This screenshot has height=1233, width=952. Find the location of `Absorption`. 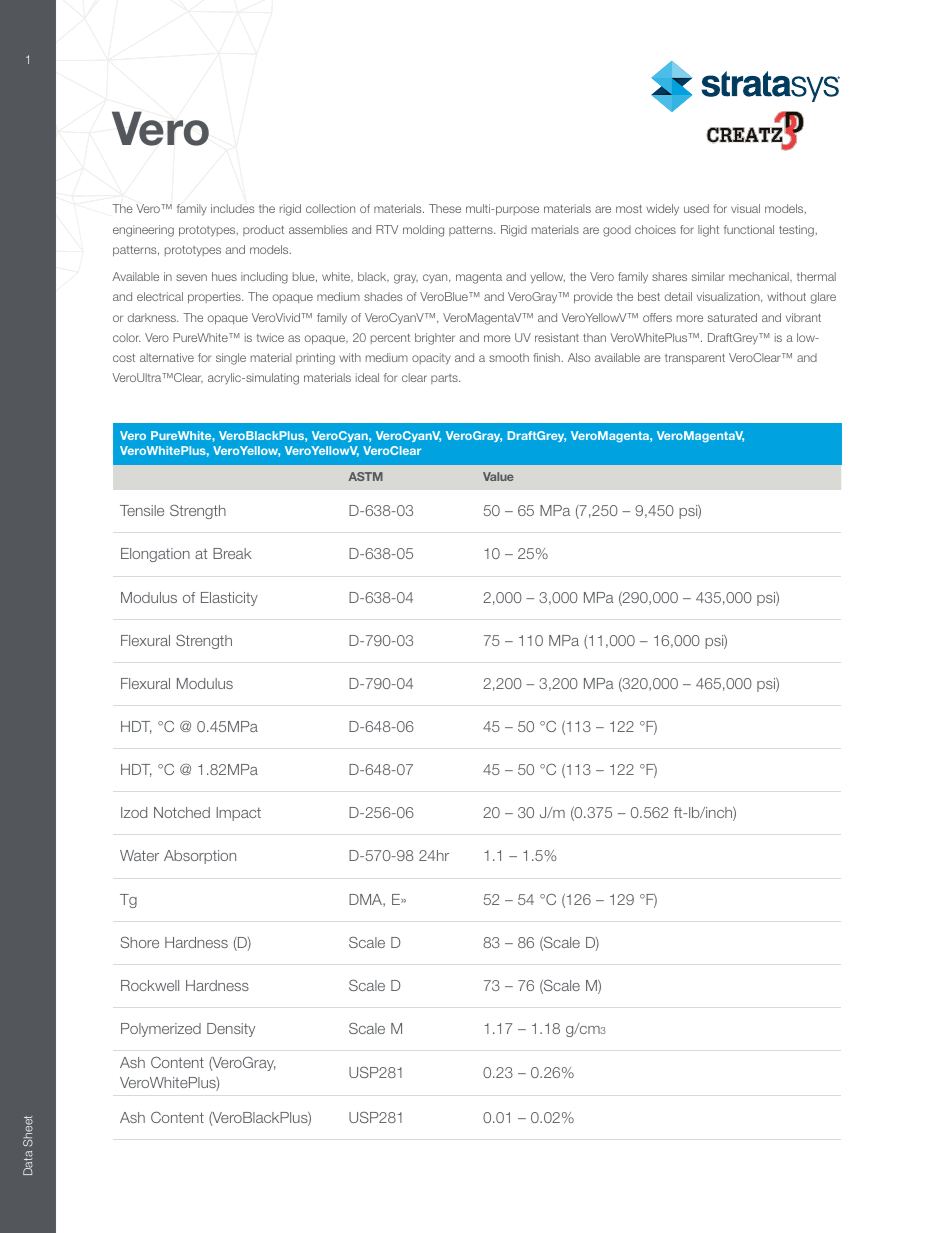

Absorption is located at coordinates (200, 857).
